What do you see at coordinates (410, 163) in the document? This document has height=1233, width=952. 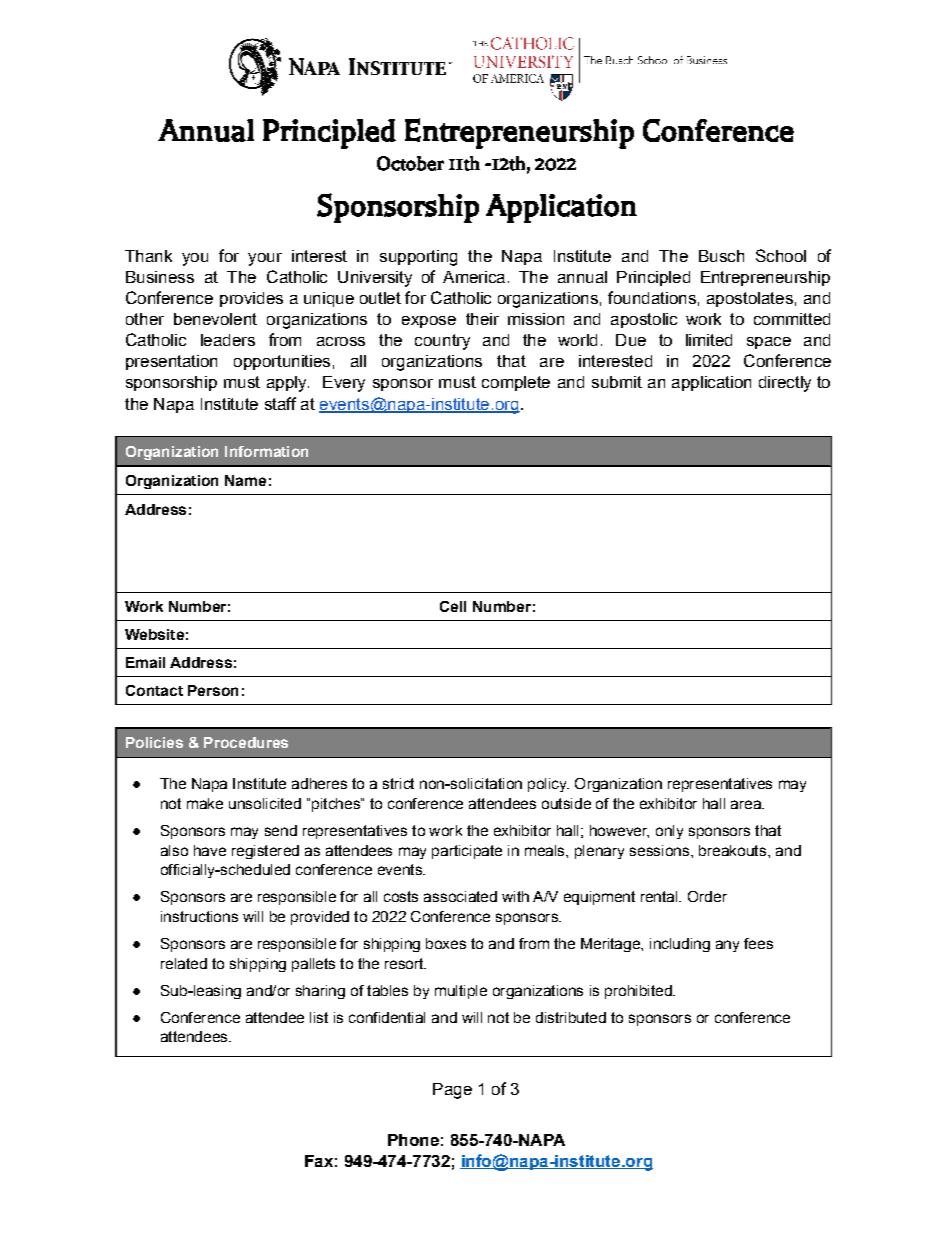 I see `October` at bounding box center [410, 163].
